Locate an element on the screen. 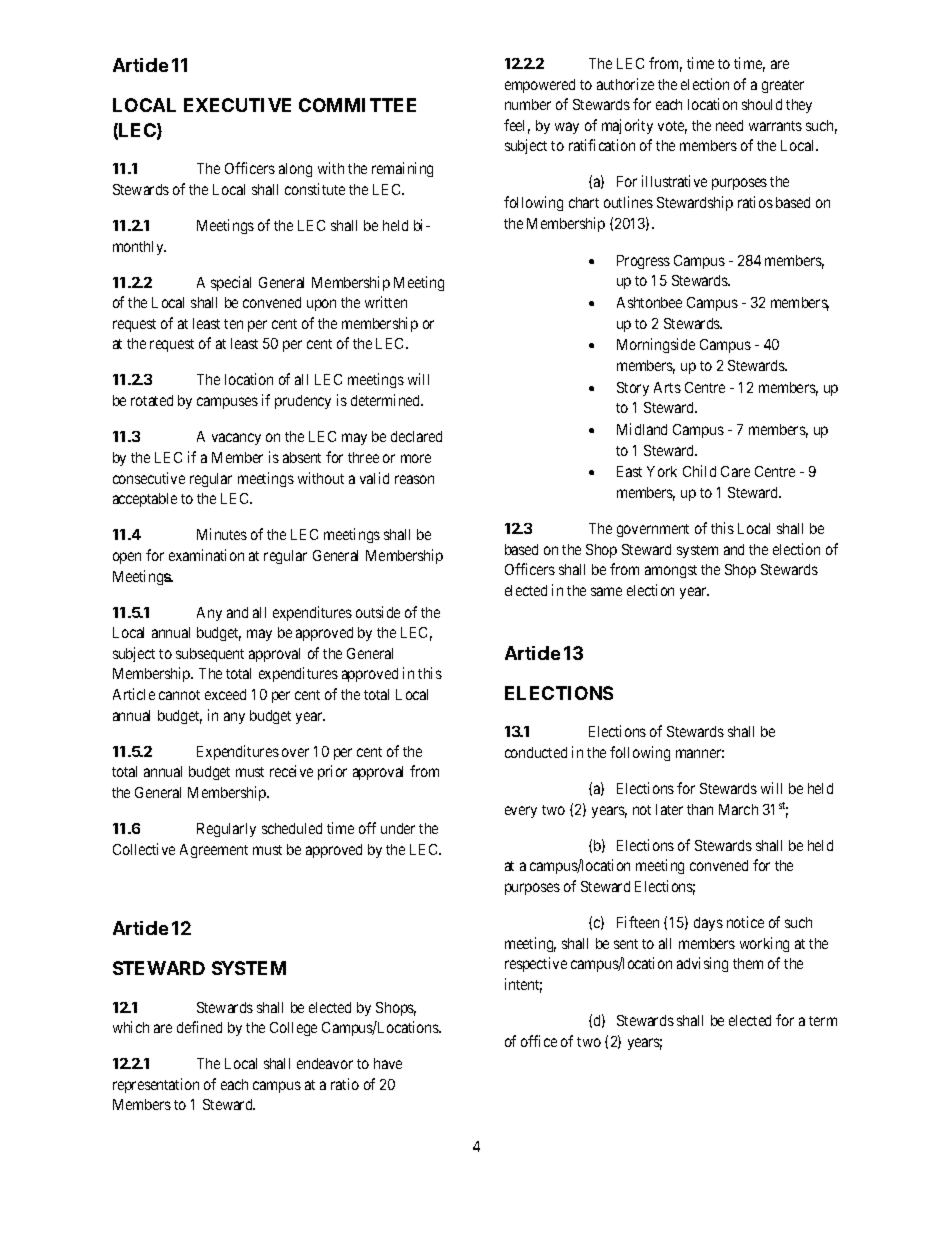 The width and height of the screenshot is (952, 1233). defined is located at coordinates (199, 1027).
